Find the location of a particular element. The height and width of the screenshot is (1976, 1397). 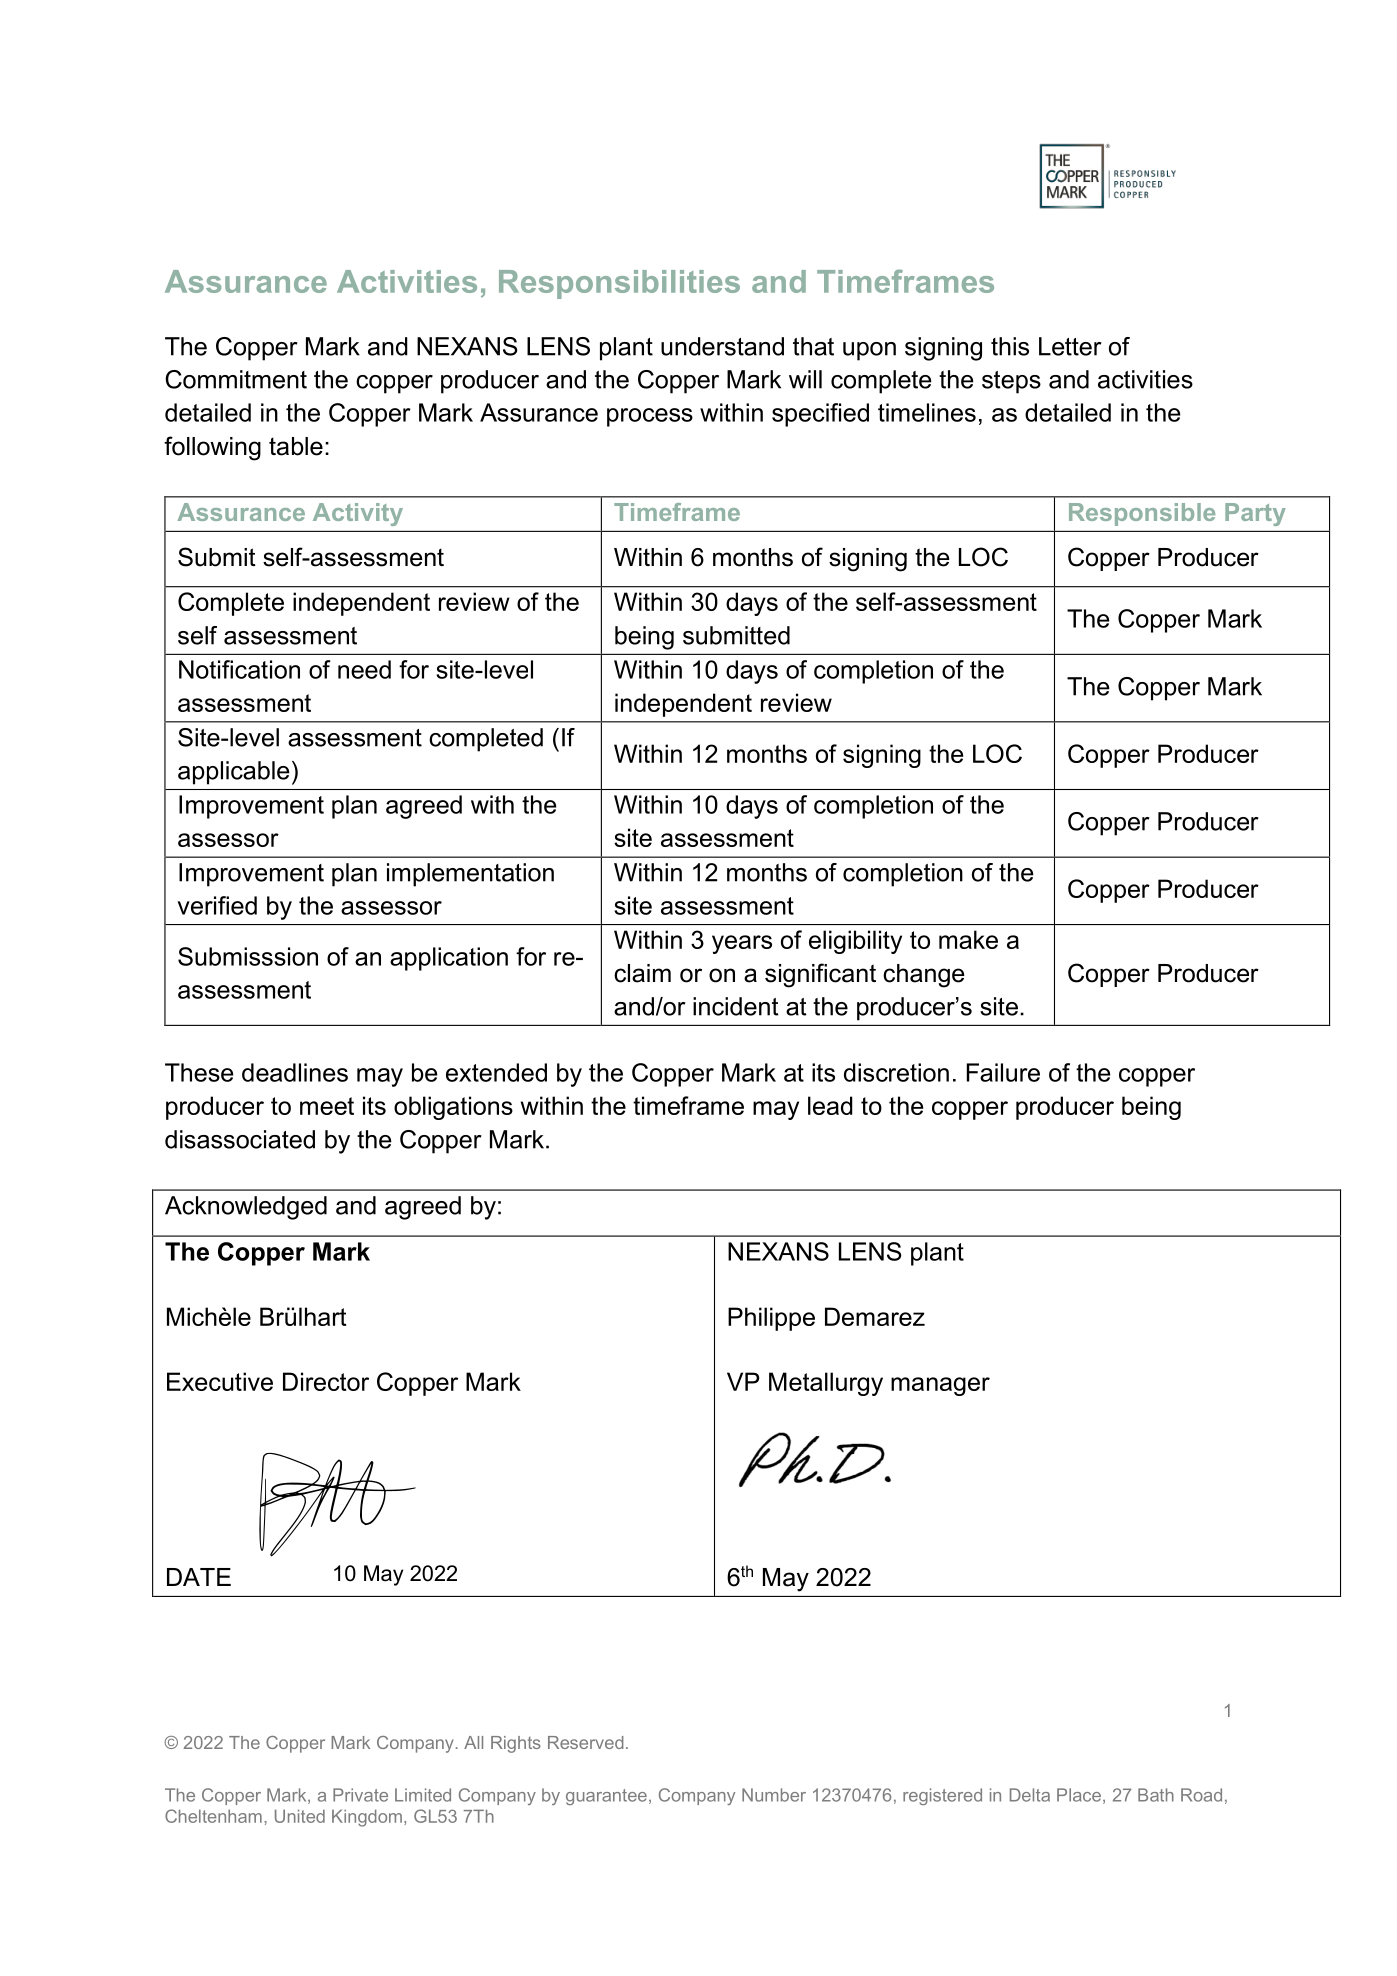

manager is located at coordinates (940, 1386).
